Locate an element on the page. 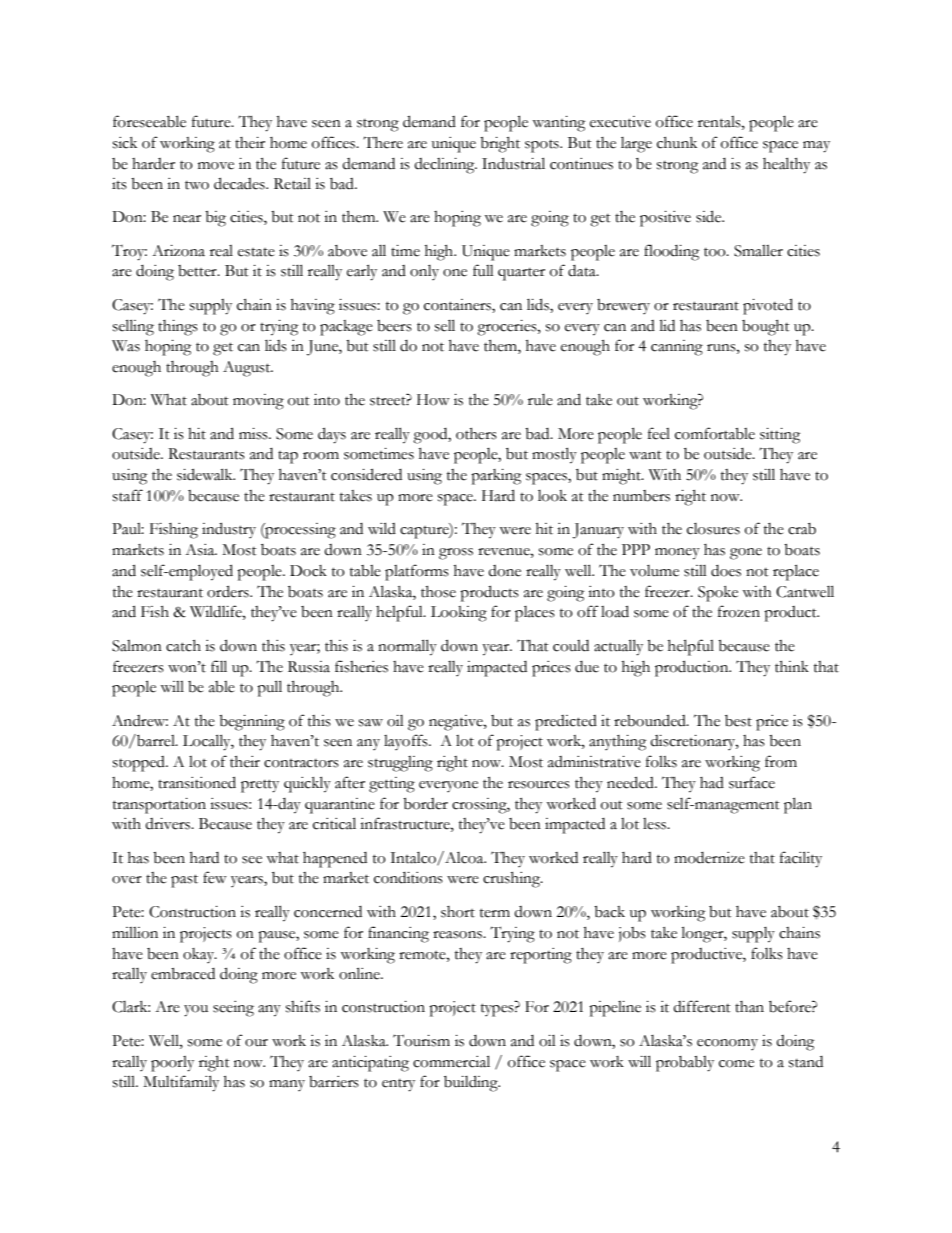 This document has width=952, height=1233. orders is located at coordinates (229, 591).
